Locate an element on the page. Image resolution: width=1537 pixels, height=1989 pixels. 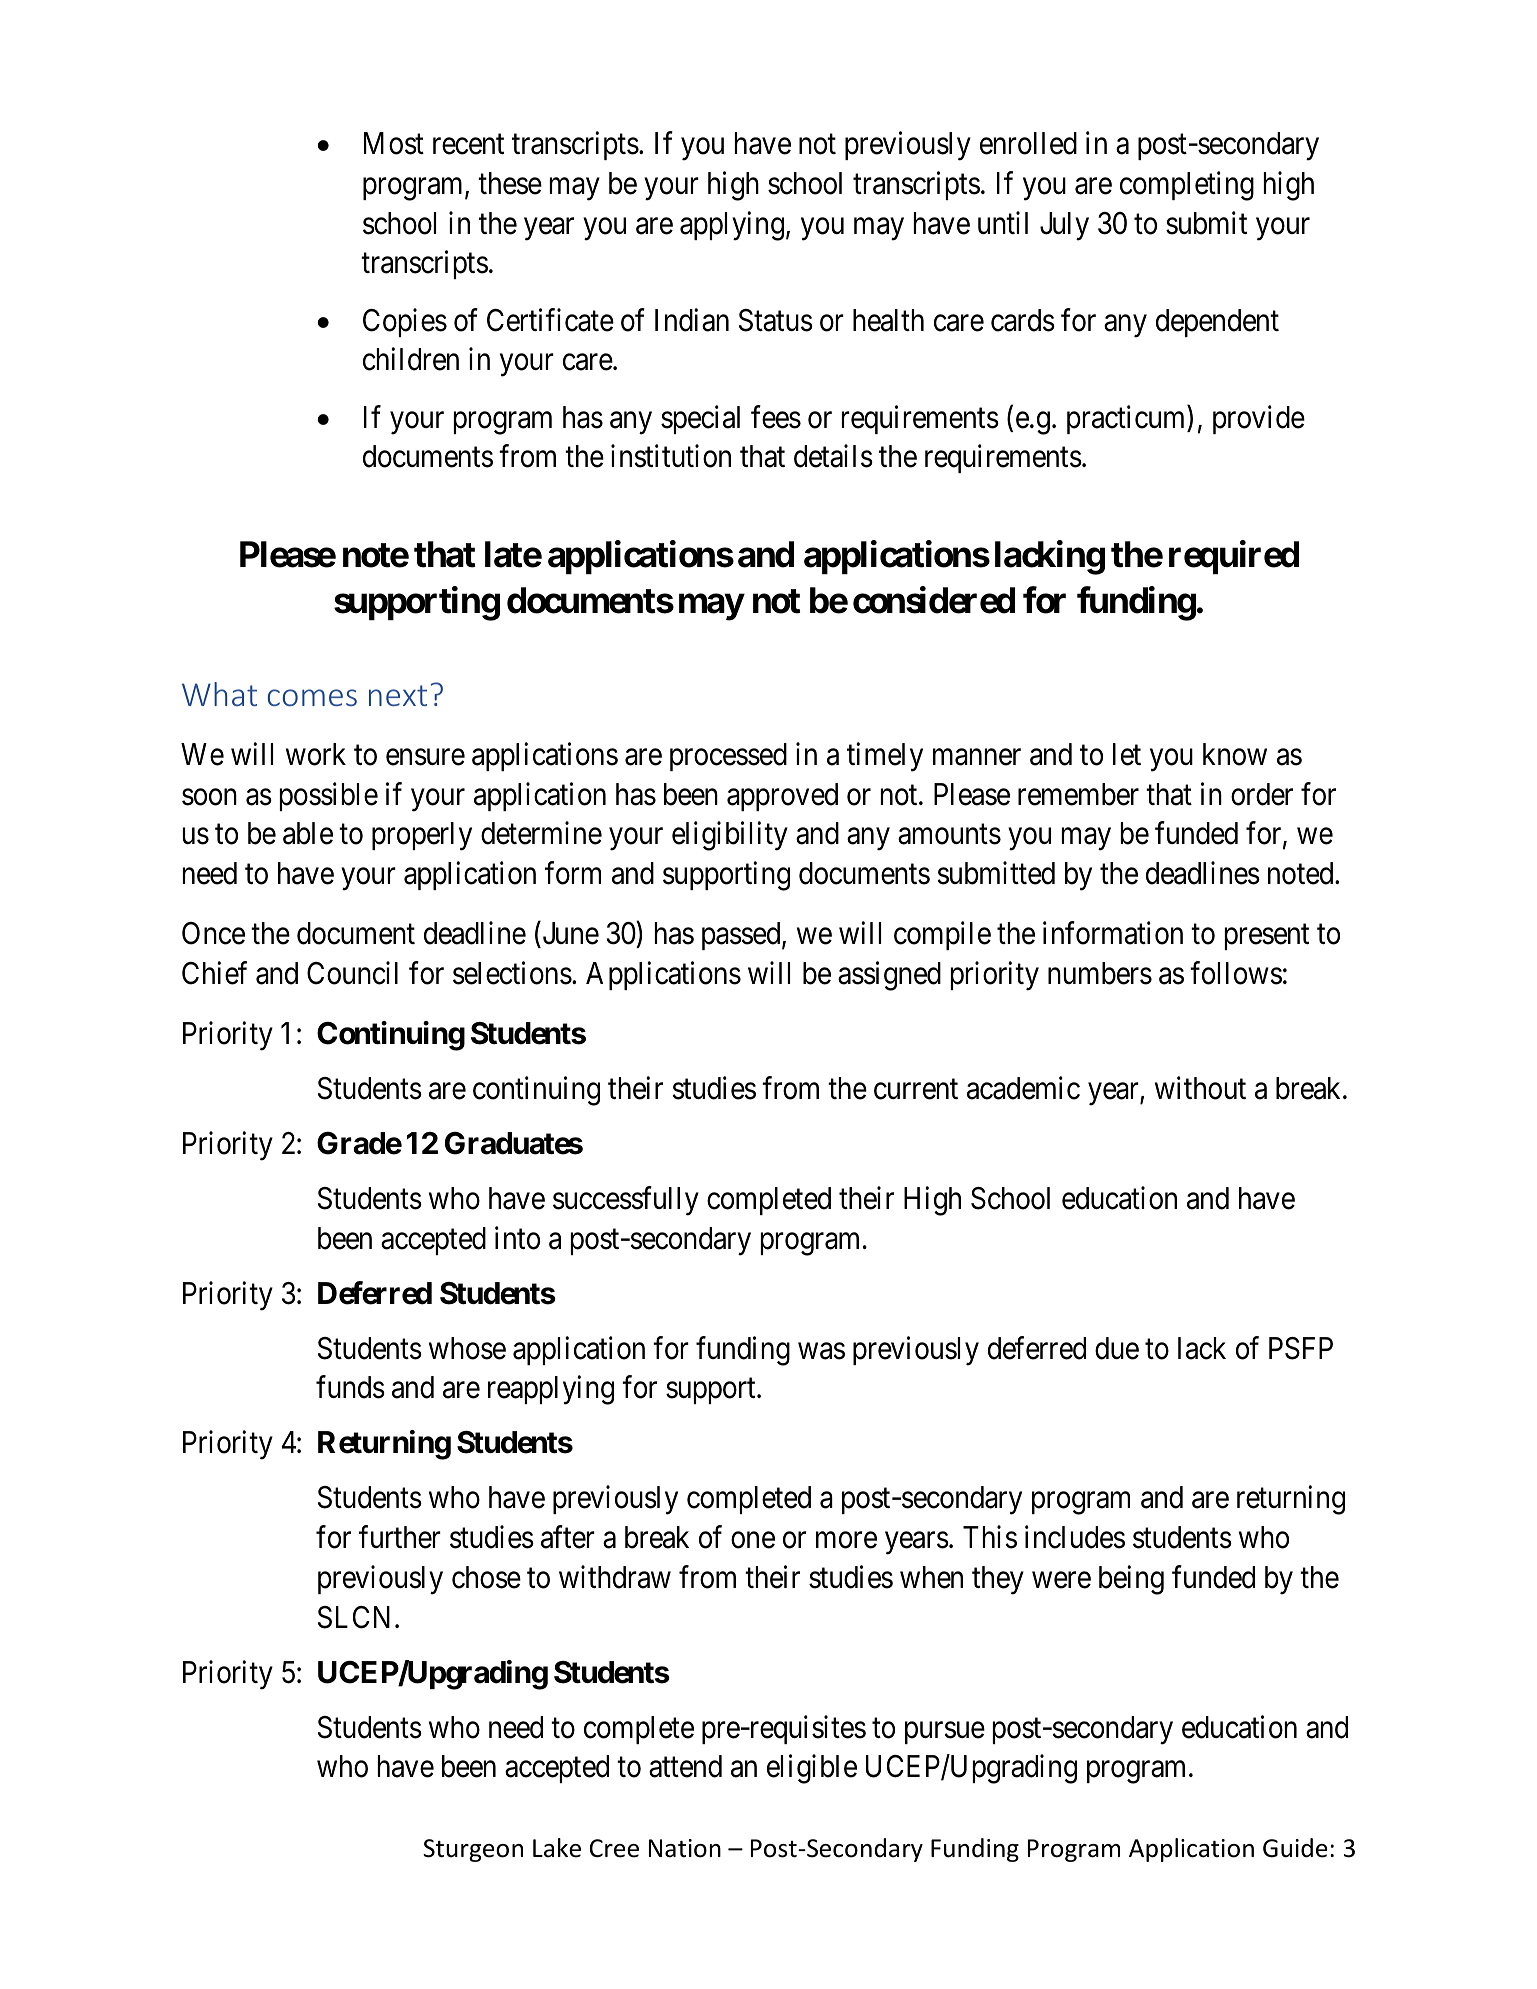
comes is located at coordinates (312, 697).
